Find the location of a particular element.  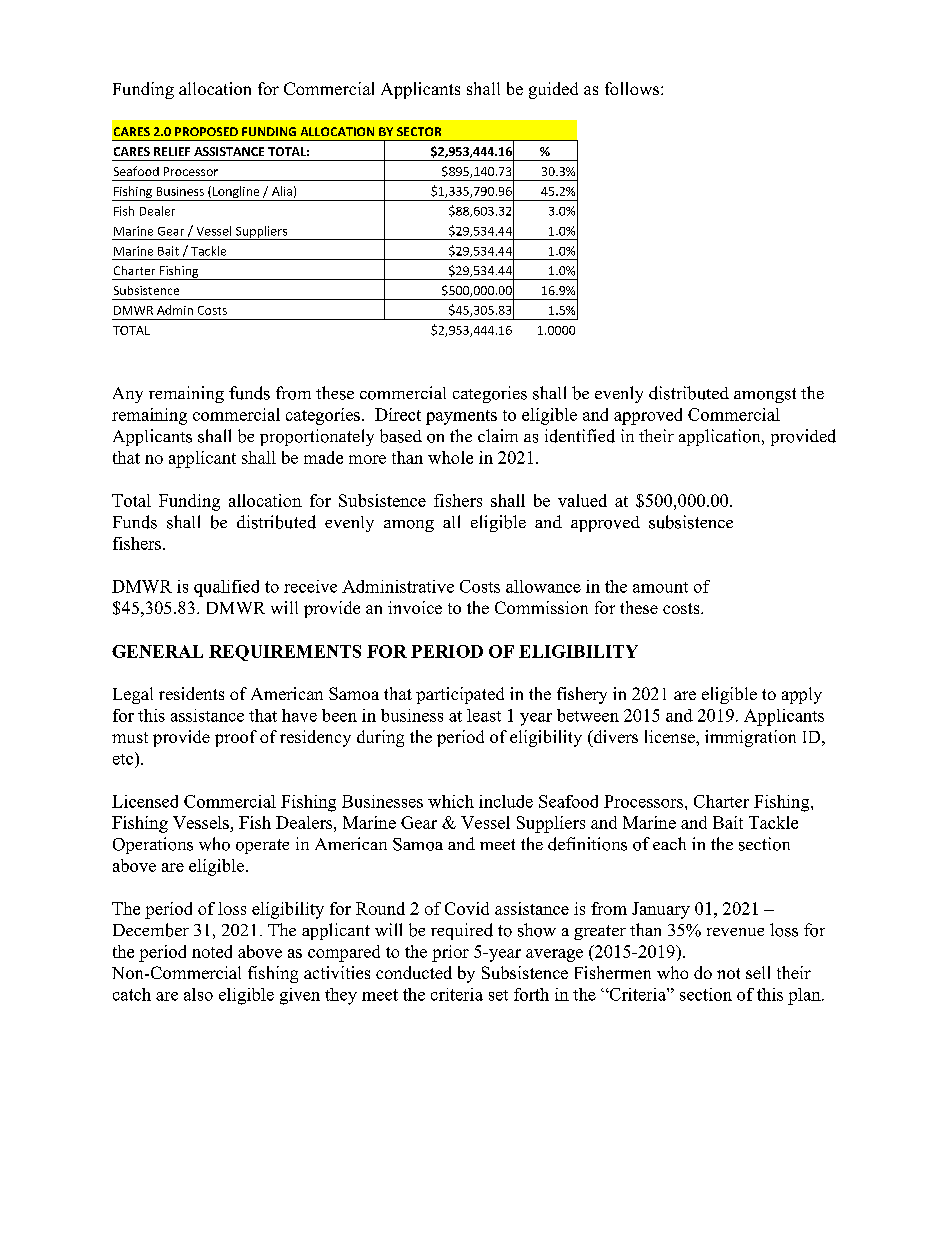

follows is located at coordinates (632, 88).
